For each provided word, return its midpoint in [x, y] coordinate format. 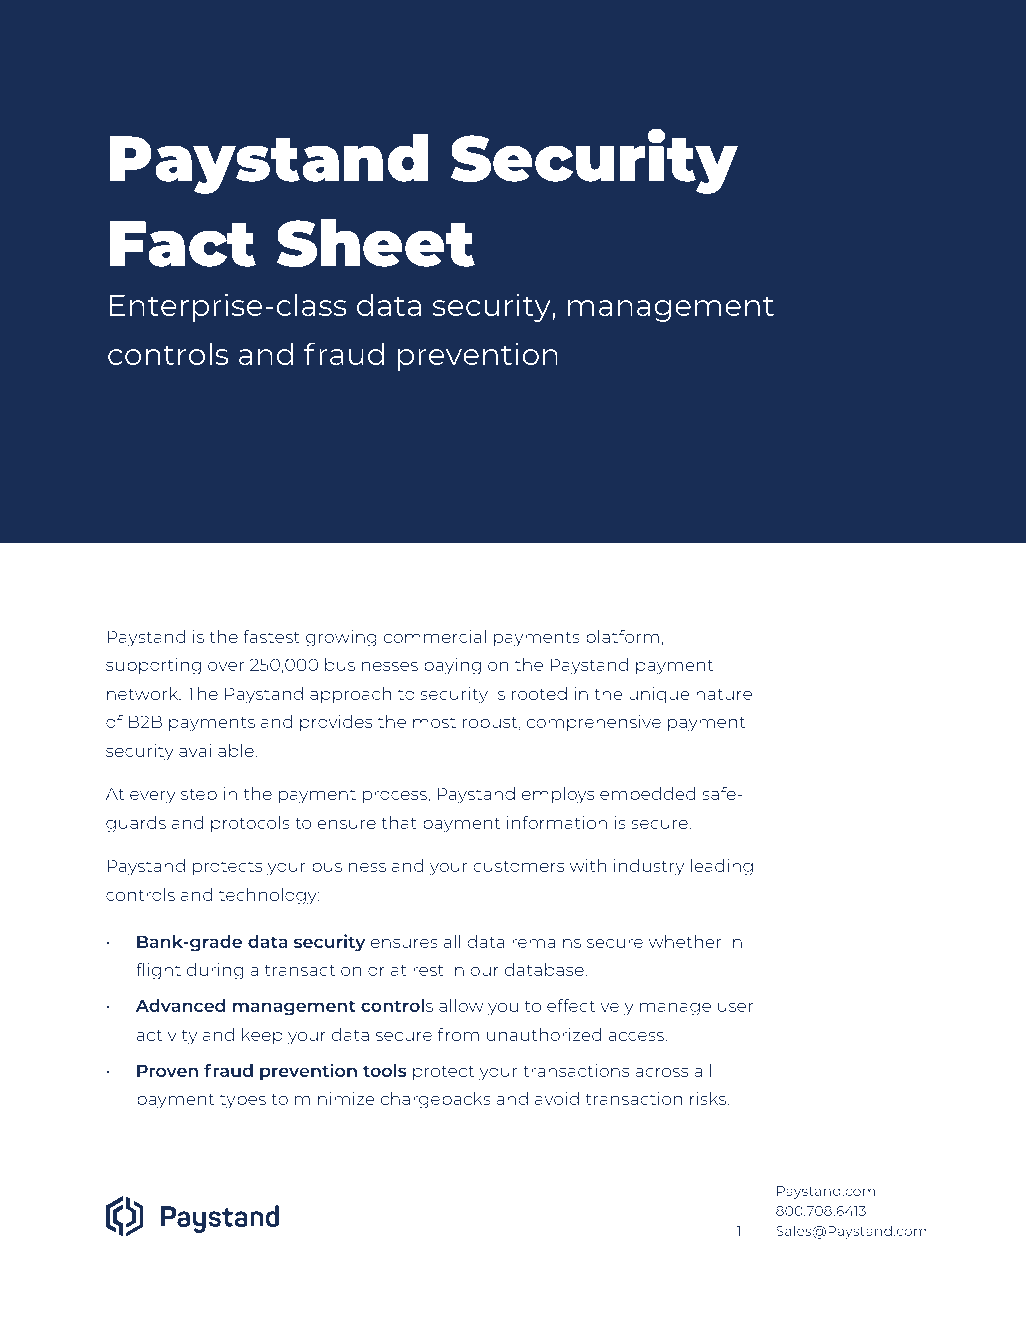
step [199, 796]
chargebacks [436, 1100]
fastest [271, 636]
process [396, 797]
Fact [182, 244]
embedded [648, 793]
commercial [435, 636]
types [243, 1101]
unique [659, 695]
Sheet [376, 243]
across [662, 1072]
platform [622, 638]
